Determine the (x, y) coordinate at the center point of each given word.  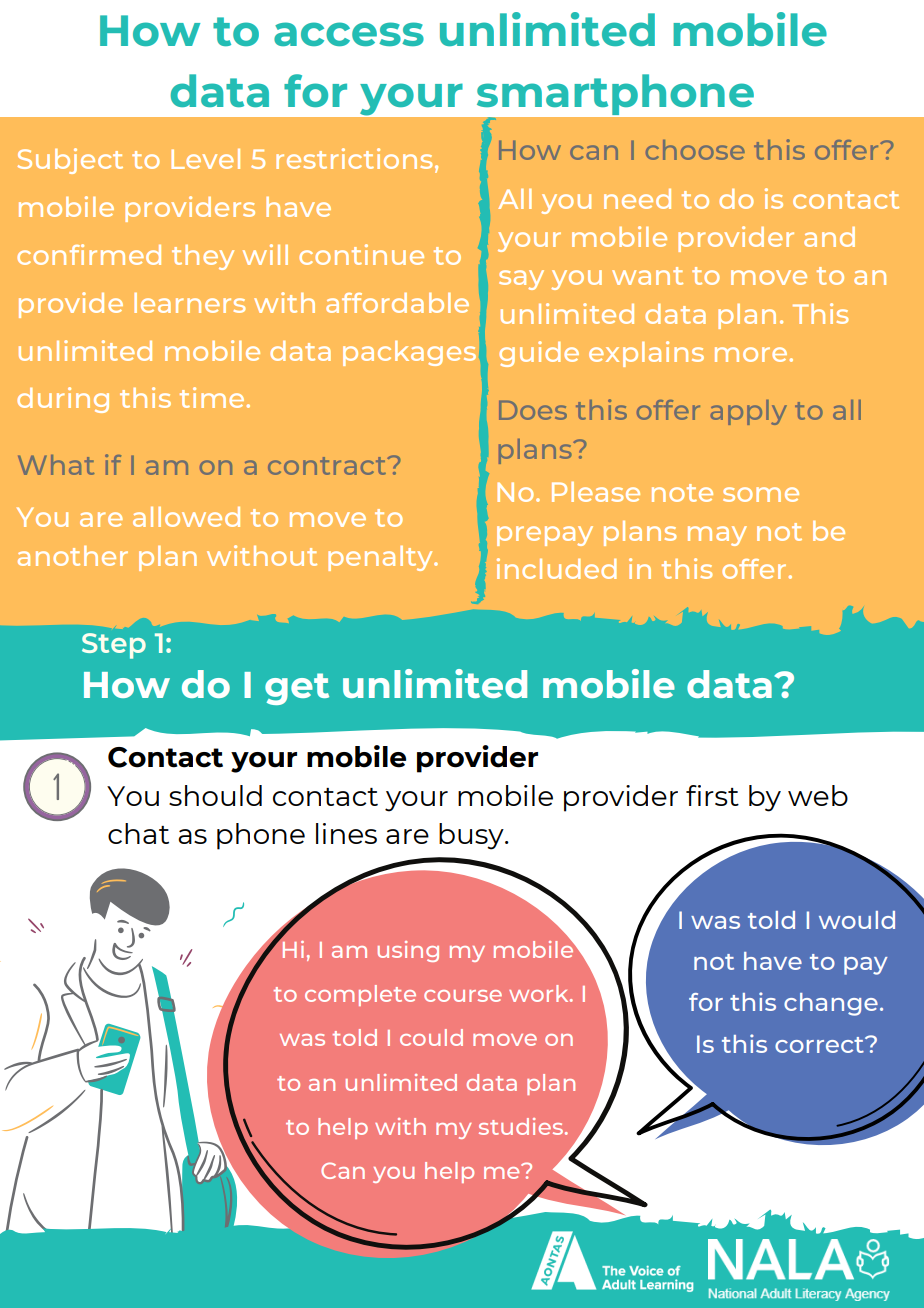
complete (360, 995)
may (717, 536)
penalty (382, 558)
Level (205, 159)
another (73, 556)
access (349, 34)
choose (695, 150)
